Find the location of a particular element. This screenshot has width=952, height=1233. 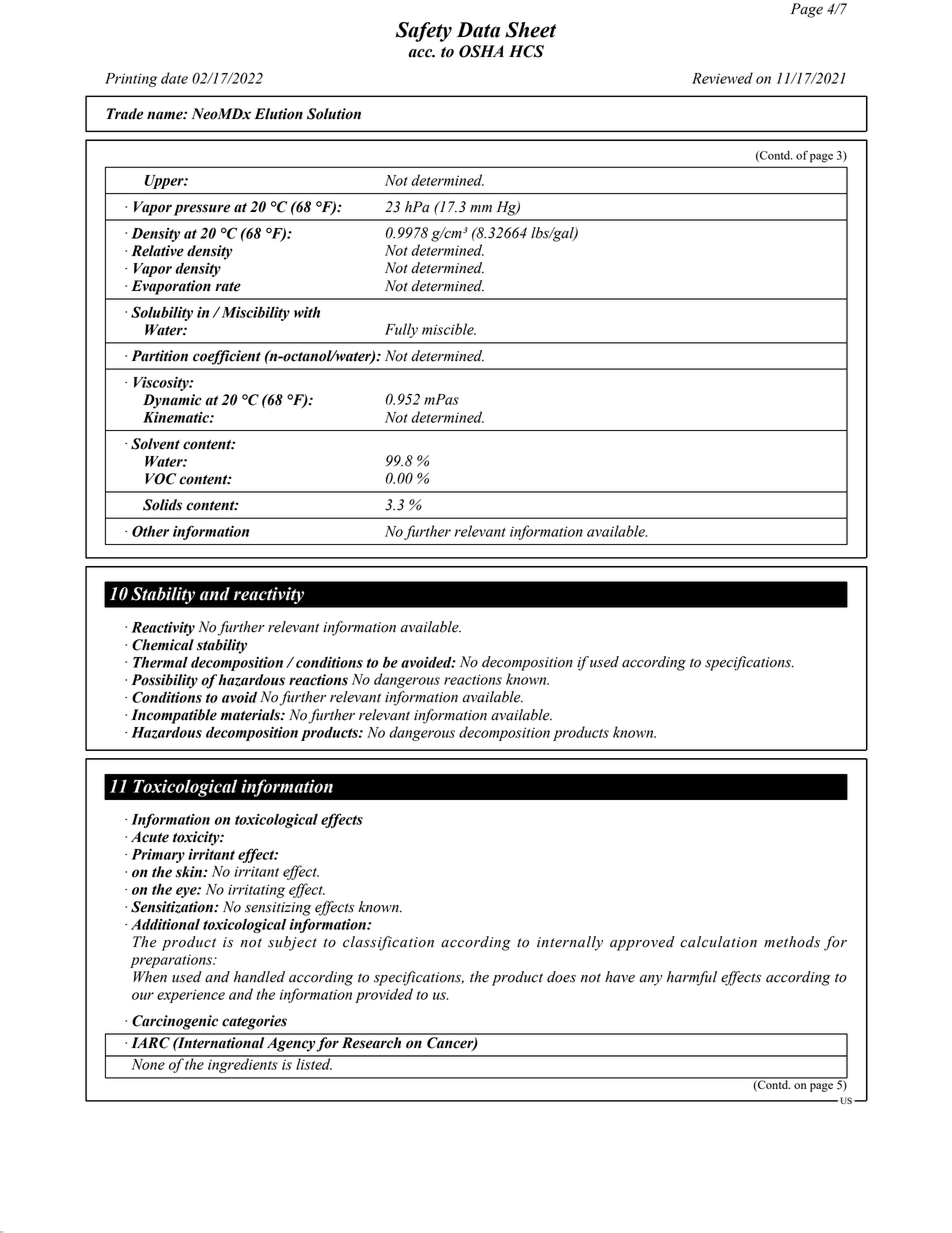

OSHA is located at coordinates (481, 51).
